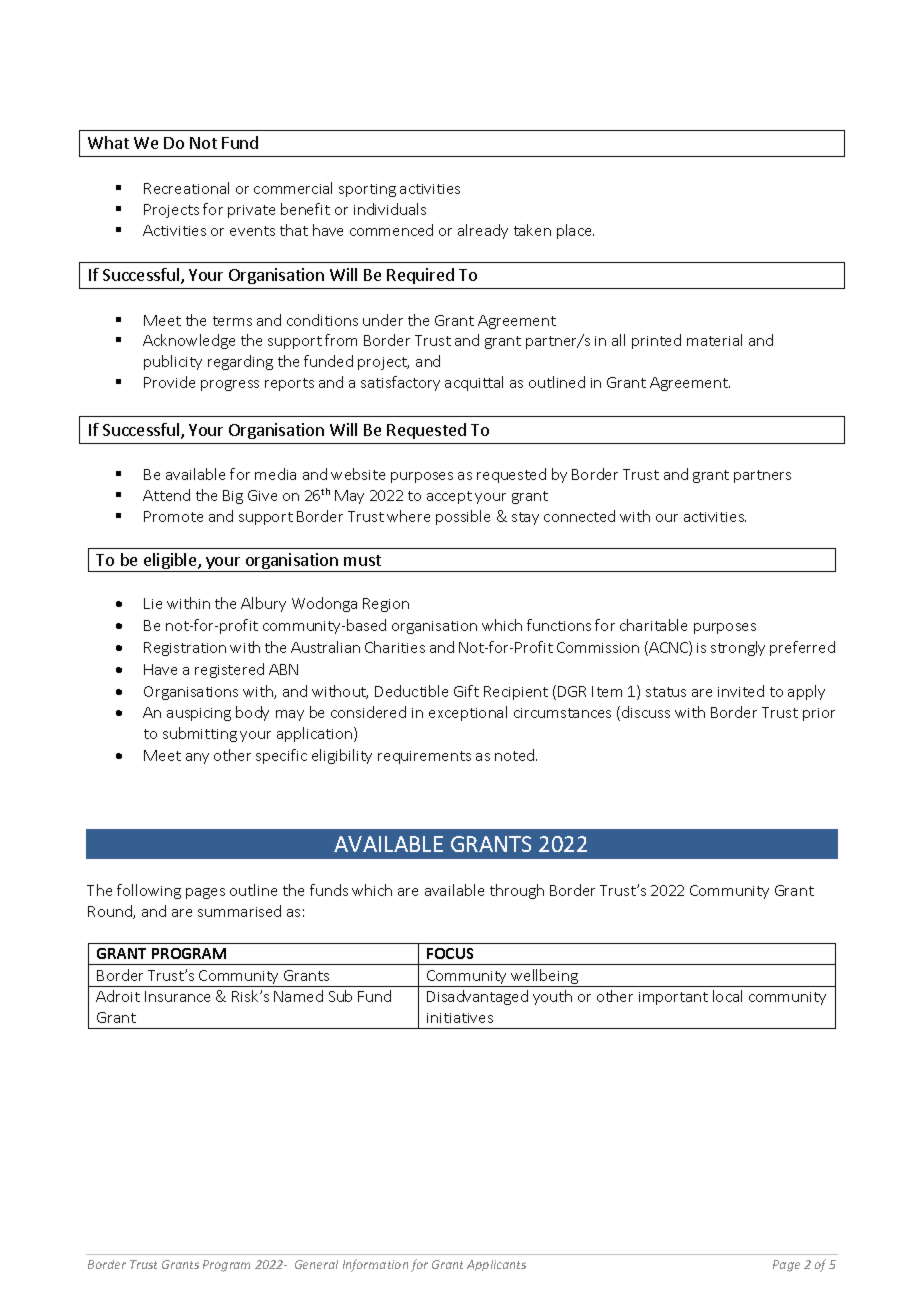 This screenshot has height=1308, width=924. Describe the element at coordinates (375, 1265) in the screenshot. I see `Information` at that location.
